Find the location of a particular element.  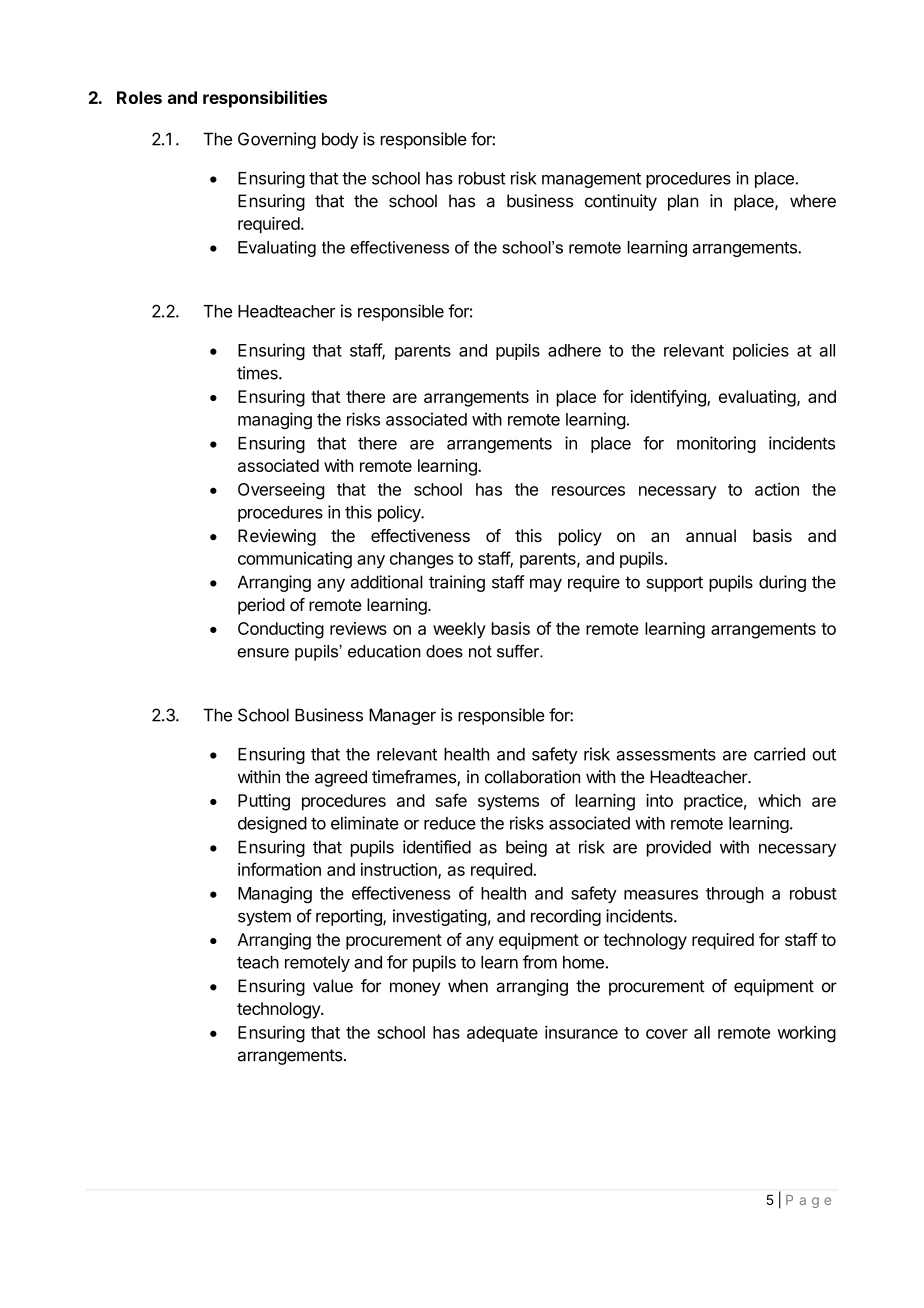

responsibilities is located at coordinates (265, 99).
